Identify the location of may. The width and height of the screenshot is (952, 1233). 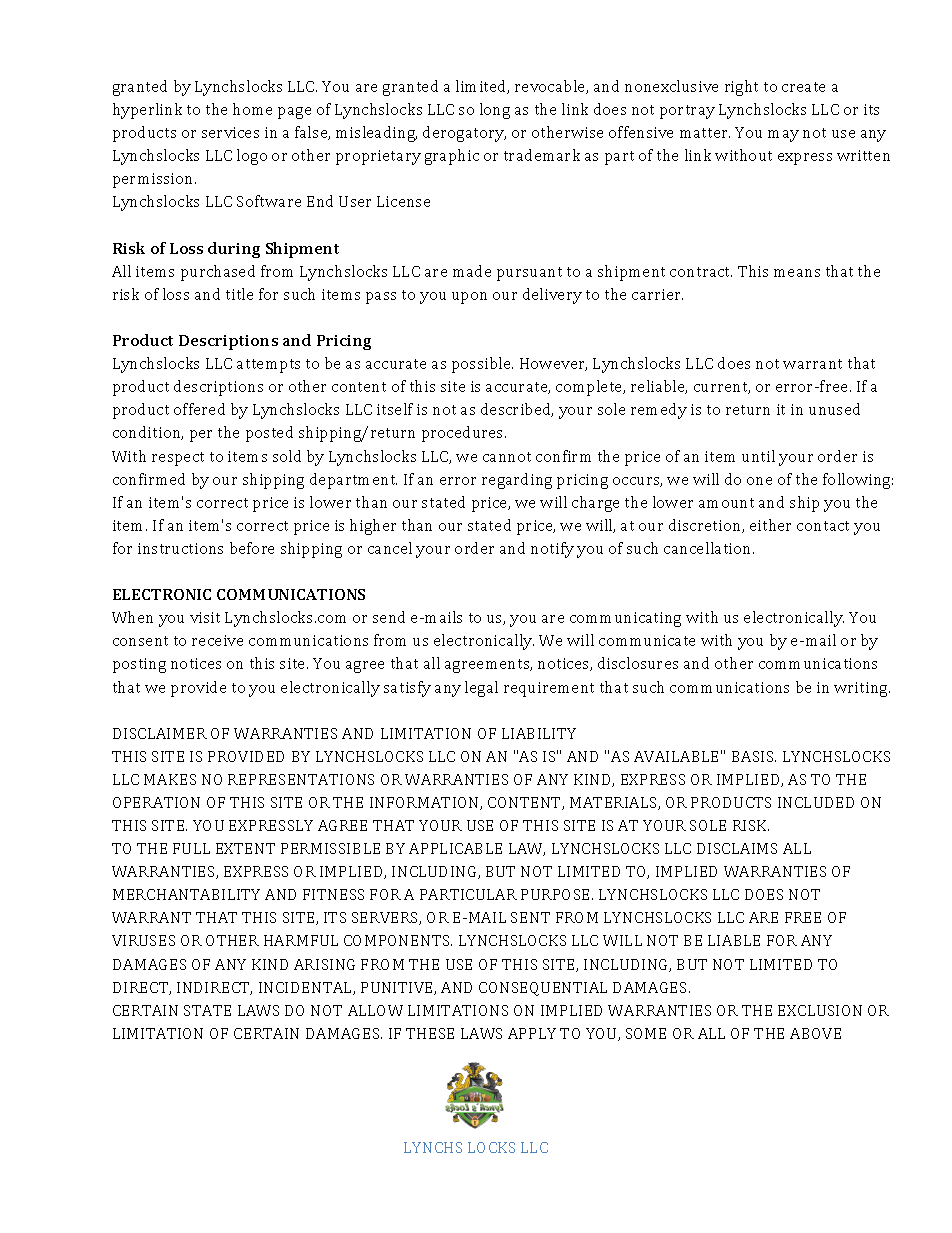
(783, 136).
